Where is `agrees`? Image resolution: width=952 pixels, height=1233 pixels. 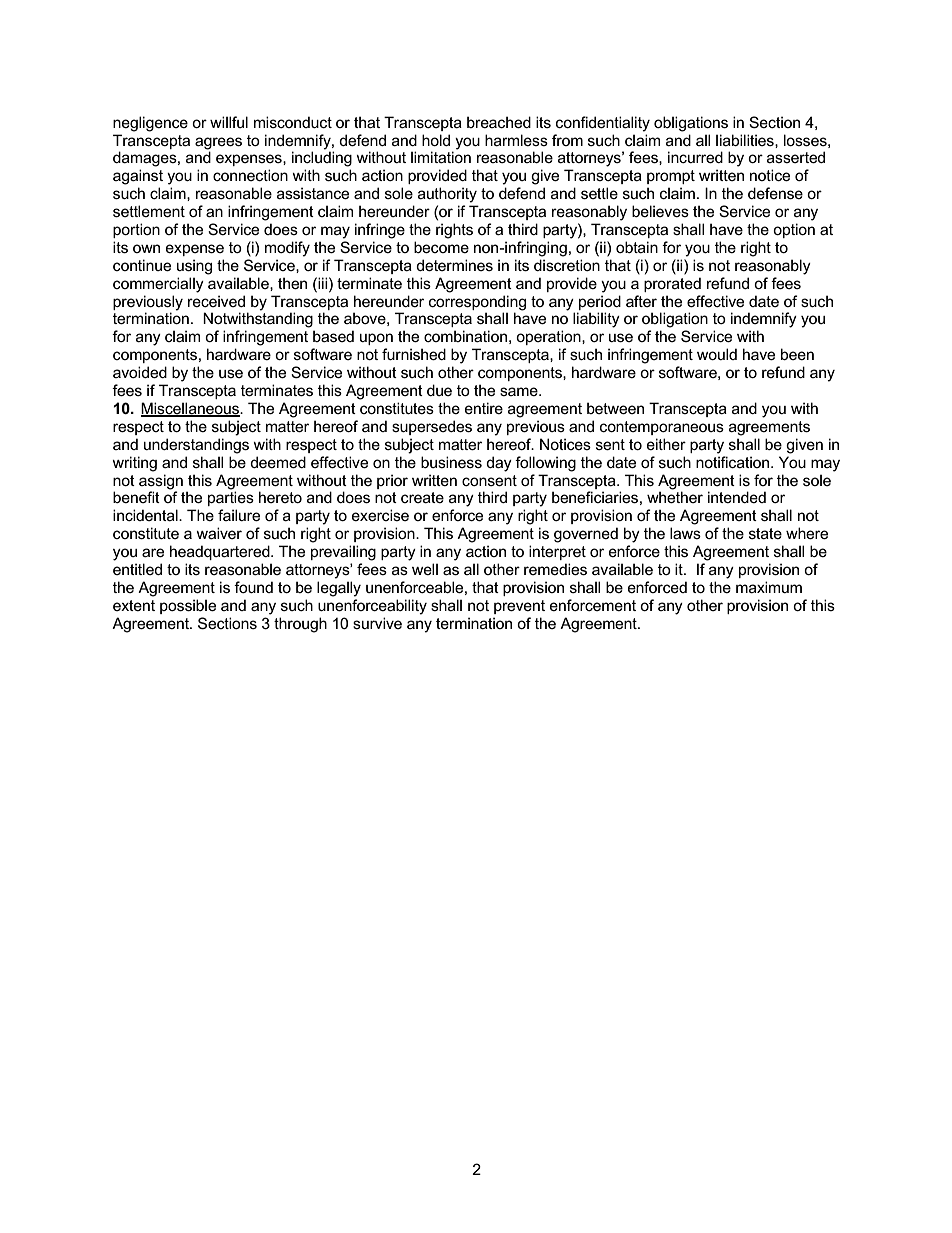
agrees is located at coordinates (218, 143).
